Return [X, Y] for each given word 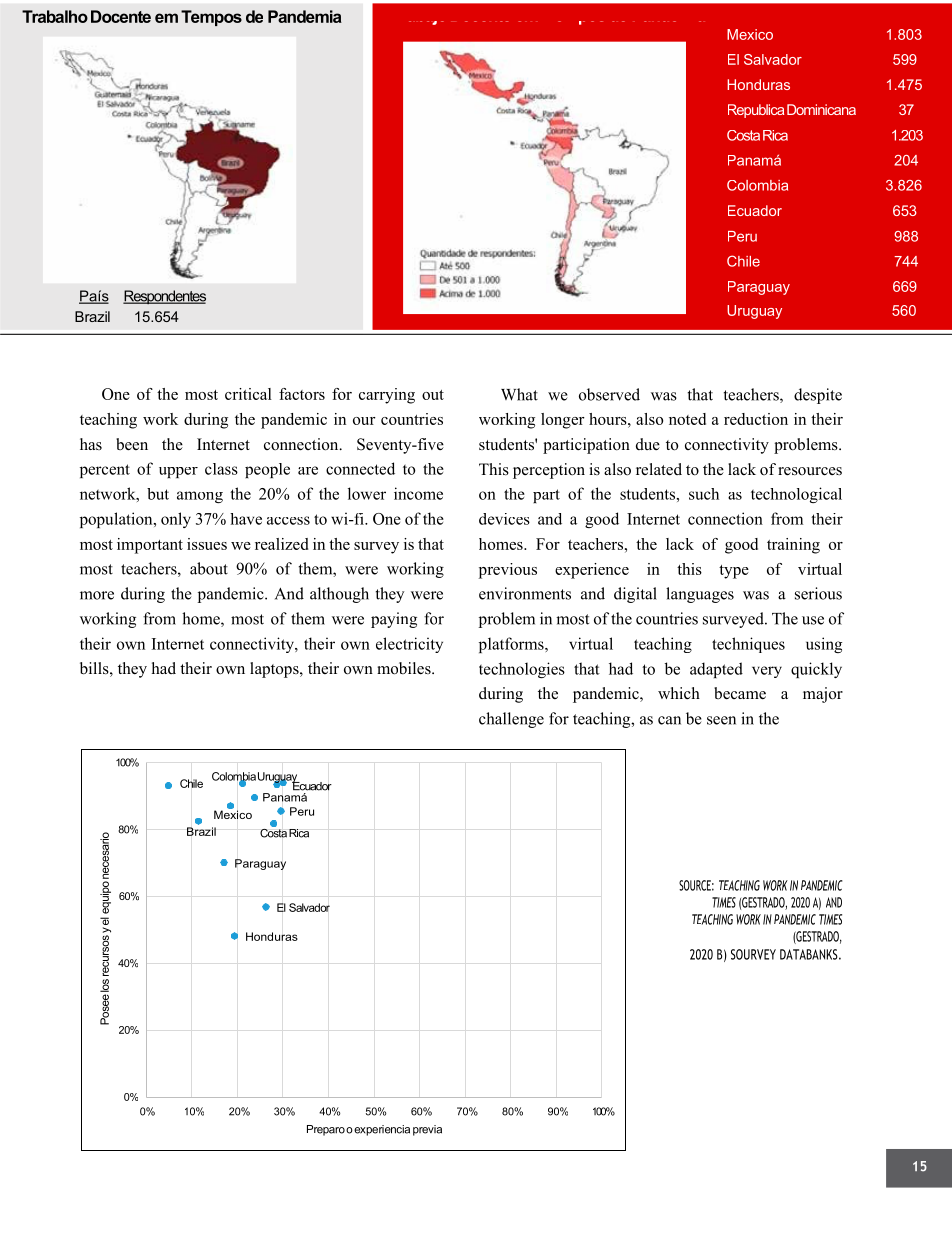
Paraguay [759, 288]
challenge [511, 720]
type [734, 572]
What [519, 394]
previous [508, 571]
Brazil [92, 316]
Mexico [750, 34]
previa [427, 1130]
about [209, 568]
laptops [275, 670]
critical [248, 394]
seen [721, 720]
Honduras [758, 84]
